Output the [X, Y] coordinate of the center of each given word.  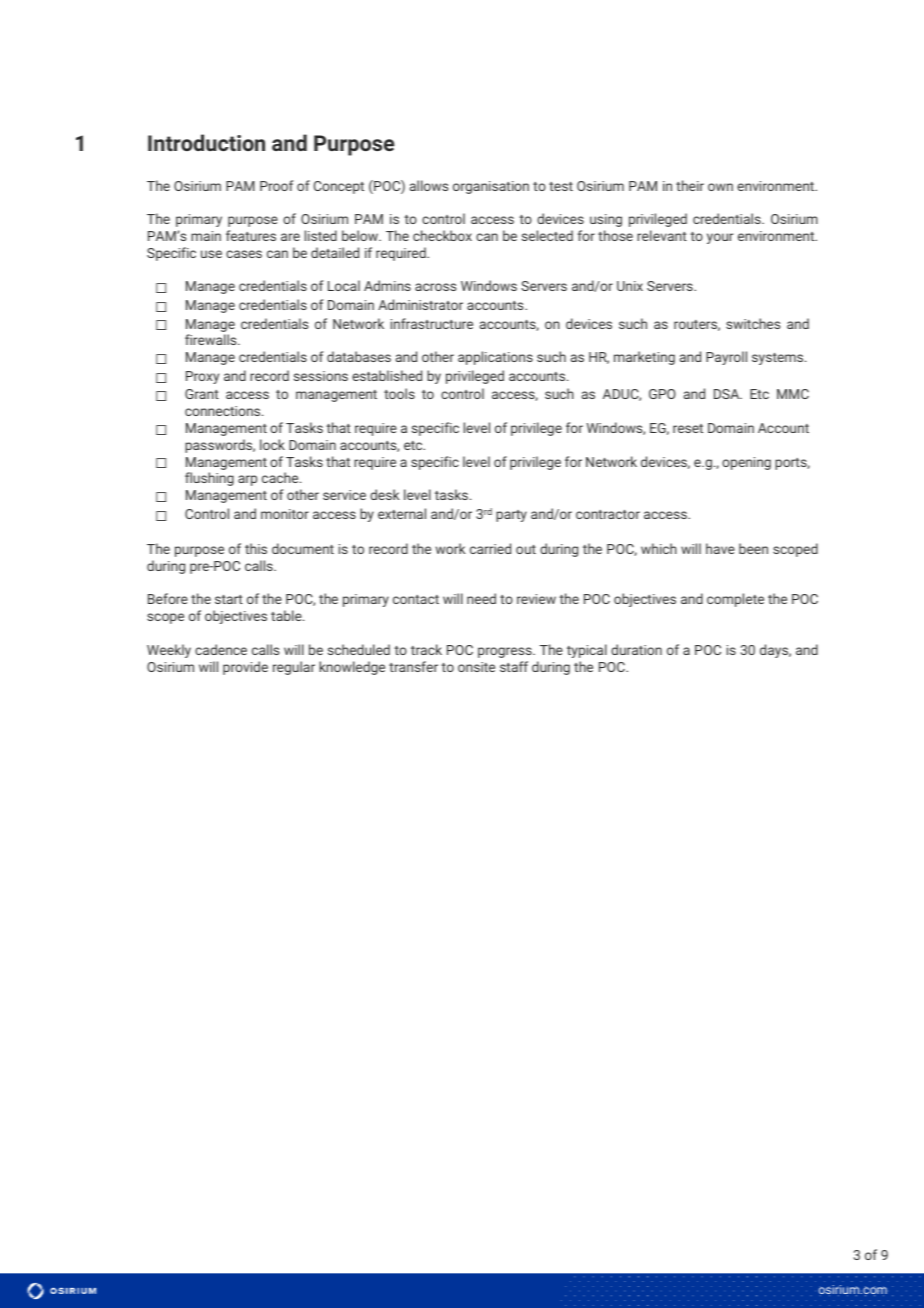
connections [224, 411]
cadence [221, 649]
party [511, 516]
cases [244, 254]
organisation [491, 187]
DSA [728, 394]
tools [399, 393]
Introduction [206, 142]
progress [506, 652]
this [256, 548]
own [720, 187]
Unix [630, 286]
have [720, 548]
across [435, 287]
